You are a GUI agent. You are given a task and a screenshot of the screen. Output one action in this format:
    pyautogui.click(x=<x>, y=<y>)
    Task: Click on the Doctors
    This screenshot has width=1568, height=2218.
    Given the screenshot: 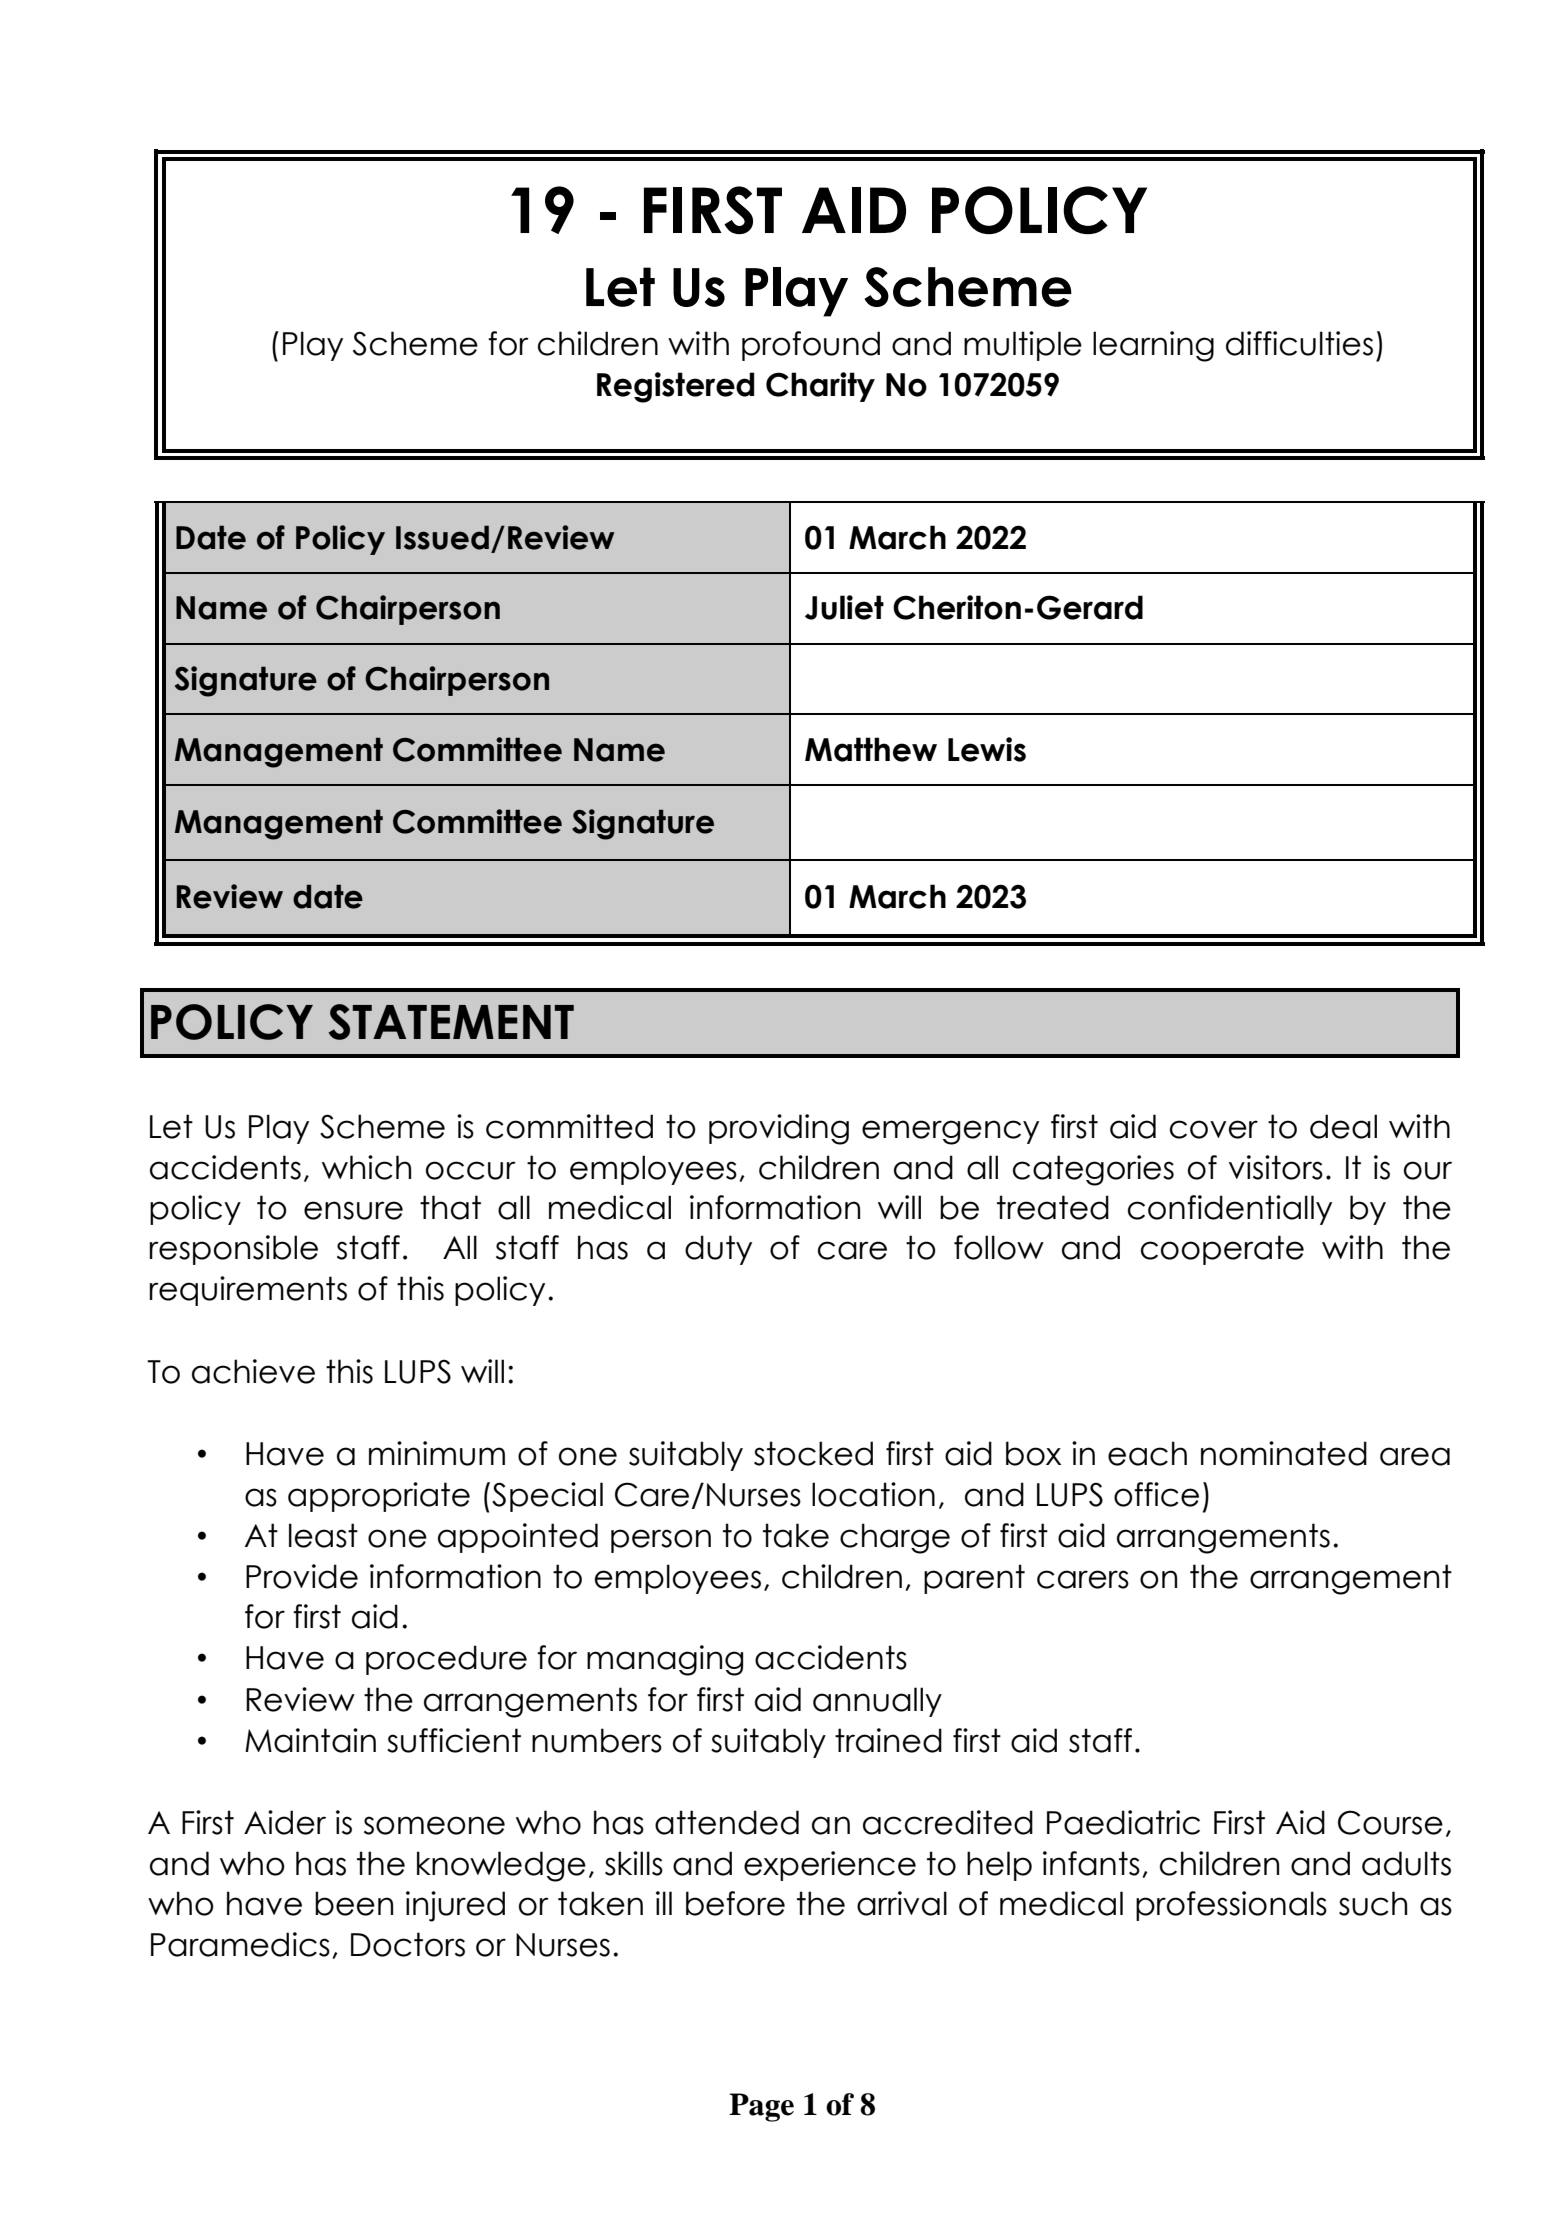 What is the action you would take?
    pyautogui.click(x=408, y=1944)
